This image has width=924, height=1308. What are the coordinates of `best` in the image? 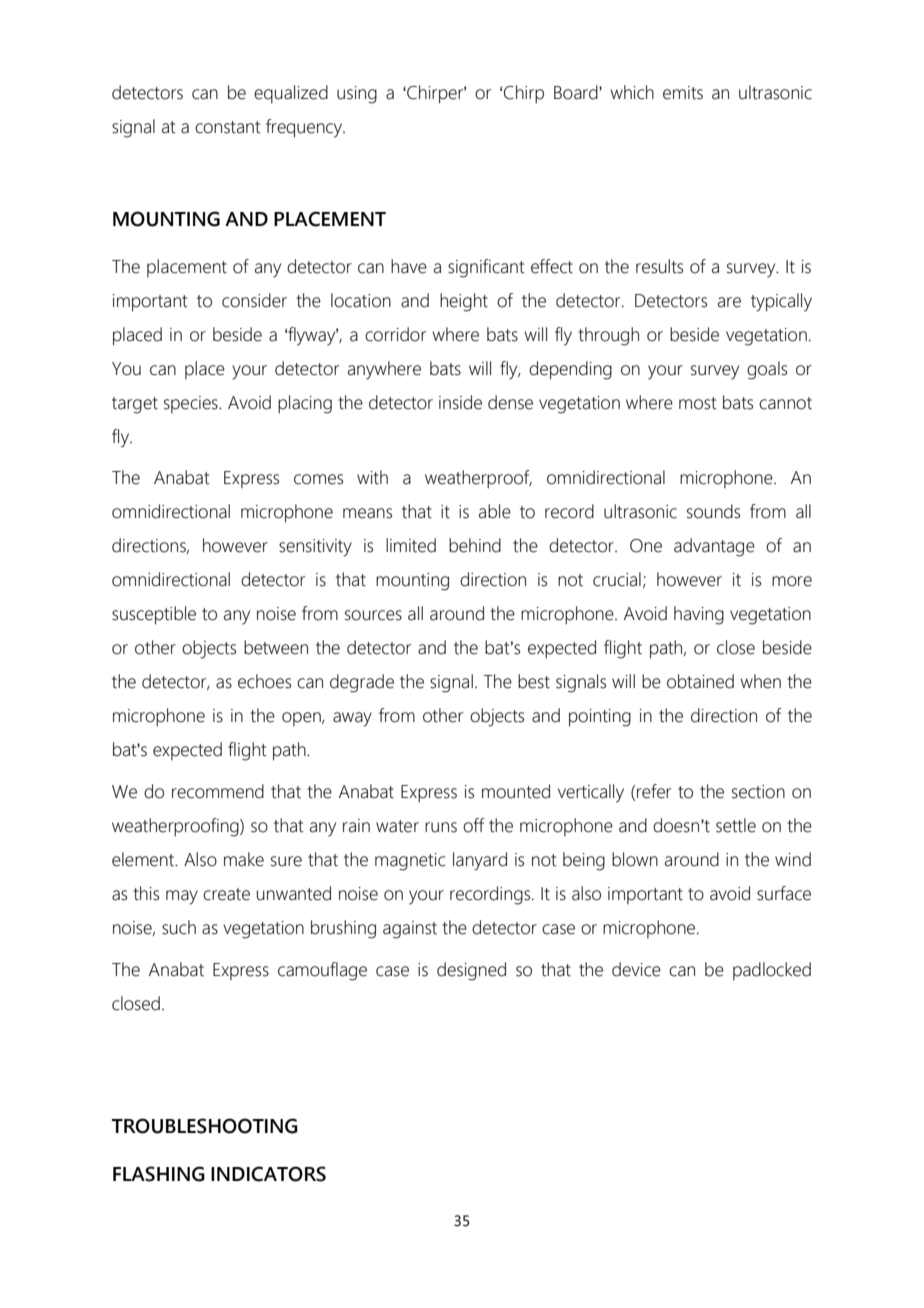 It's located at (534, 681).
